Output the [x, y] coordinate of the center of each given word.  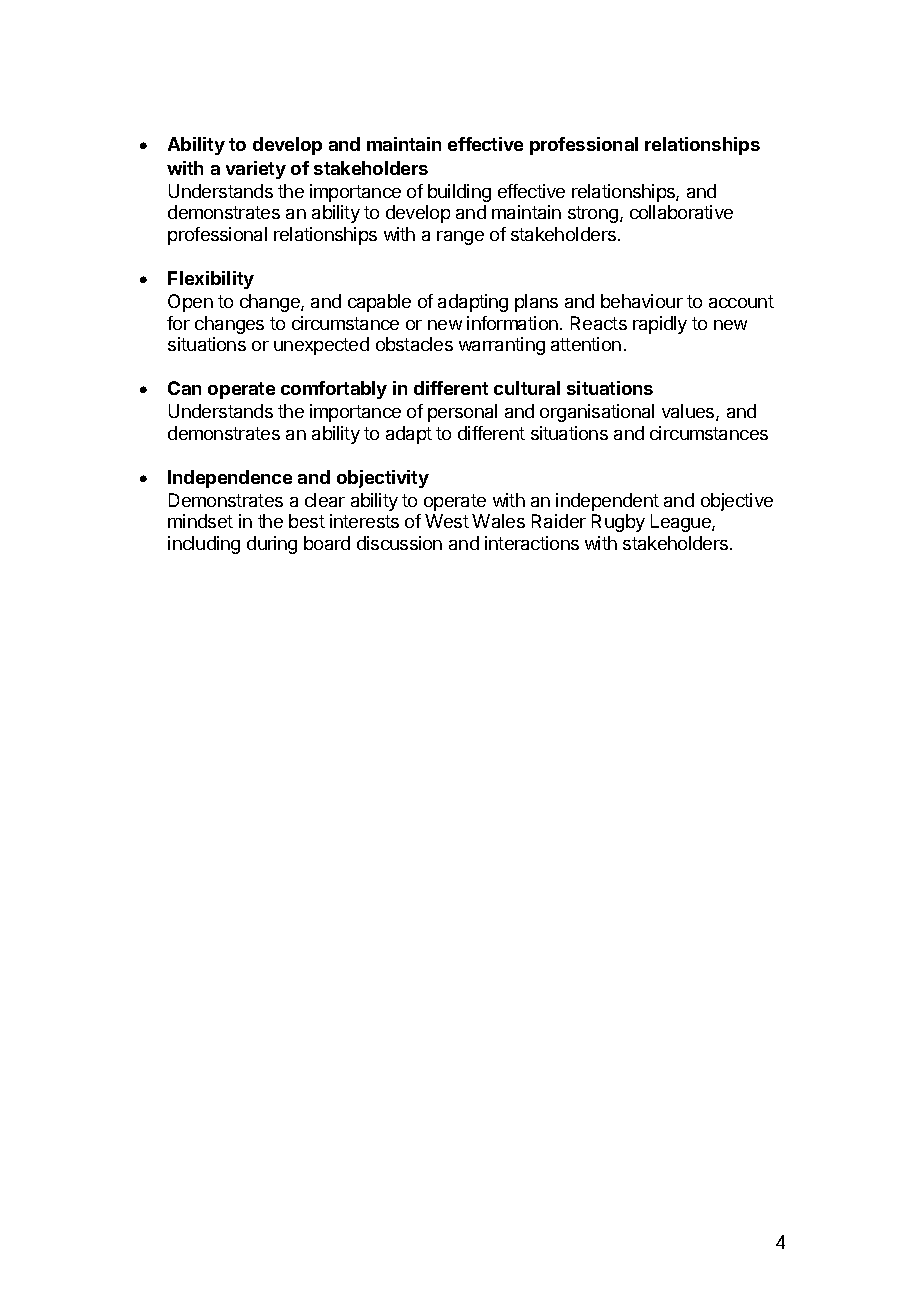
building [459, 193]
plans [536, 303]
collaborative [681, 212]
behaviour [642, 301]
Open [190, 303]
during [272, 545]
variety [256, 170]
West [447, 521]
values [689, 412]
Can [184, 388]
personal [462, 413]
